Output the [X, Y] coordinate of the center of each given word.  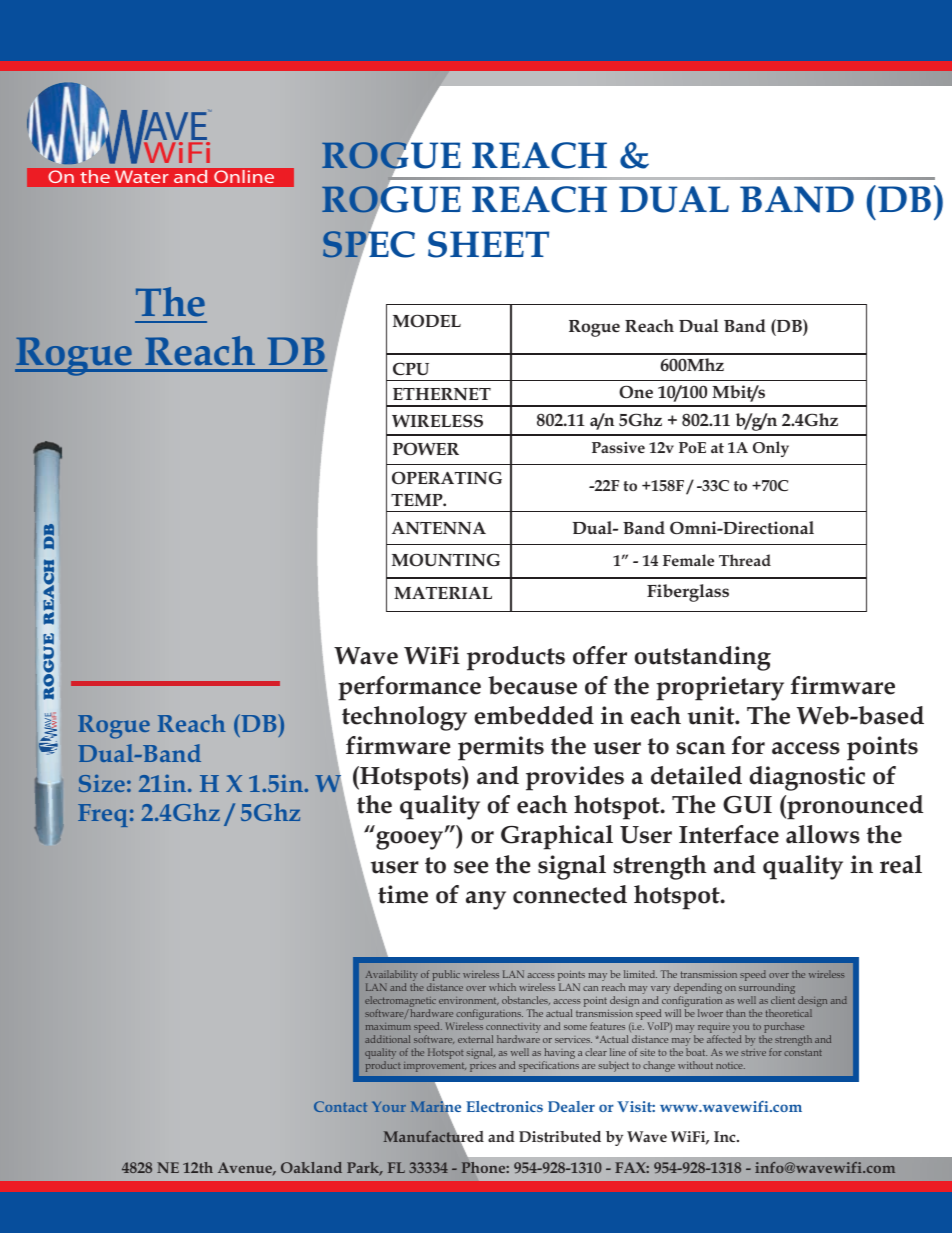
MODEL [427, 320]
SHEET [488, 244]
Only [771, 449]
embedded [534, 715]
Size [102, 783]
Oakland [311, 1167]
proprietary [720, 688]
